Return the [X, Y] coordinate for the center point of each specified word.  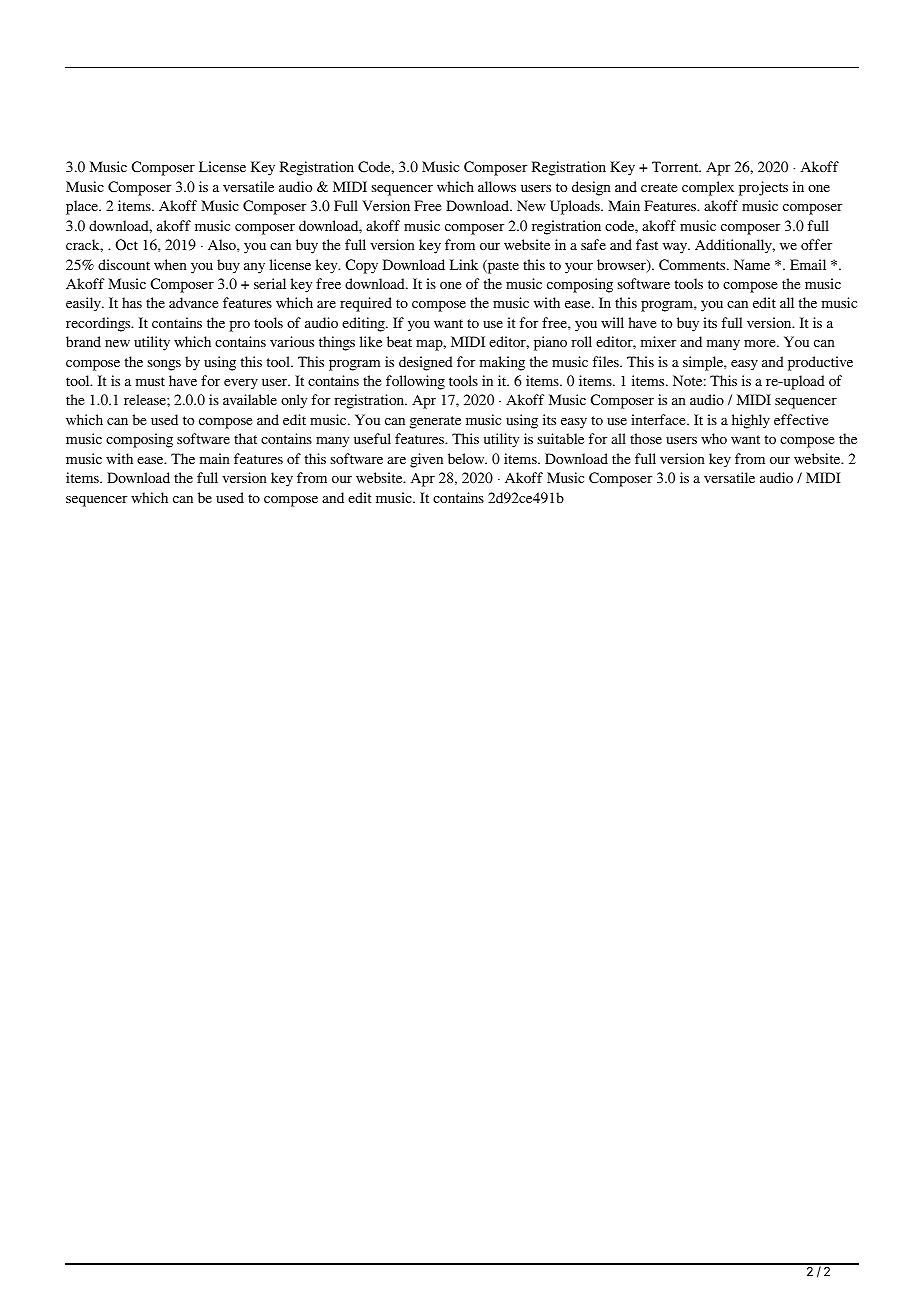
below [467, 458]
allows [497, 186]
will [612, 322]
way [676, 248]
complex [708, 188]
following [415, 382]
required [366, 304]
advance [193, 302]
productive [820, 363]
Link [464, 264]
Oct [127, 244]
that [245, 438]
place [83, 207]
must [150, 381]
